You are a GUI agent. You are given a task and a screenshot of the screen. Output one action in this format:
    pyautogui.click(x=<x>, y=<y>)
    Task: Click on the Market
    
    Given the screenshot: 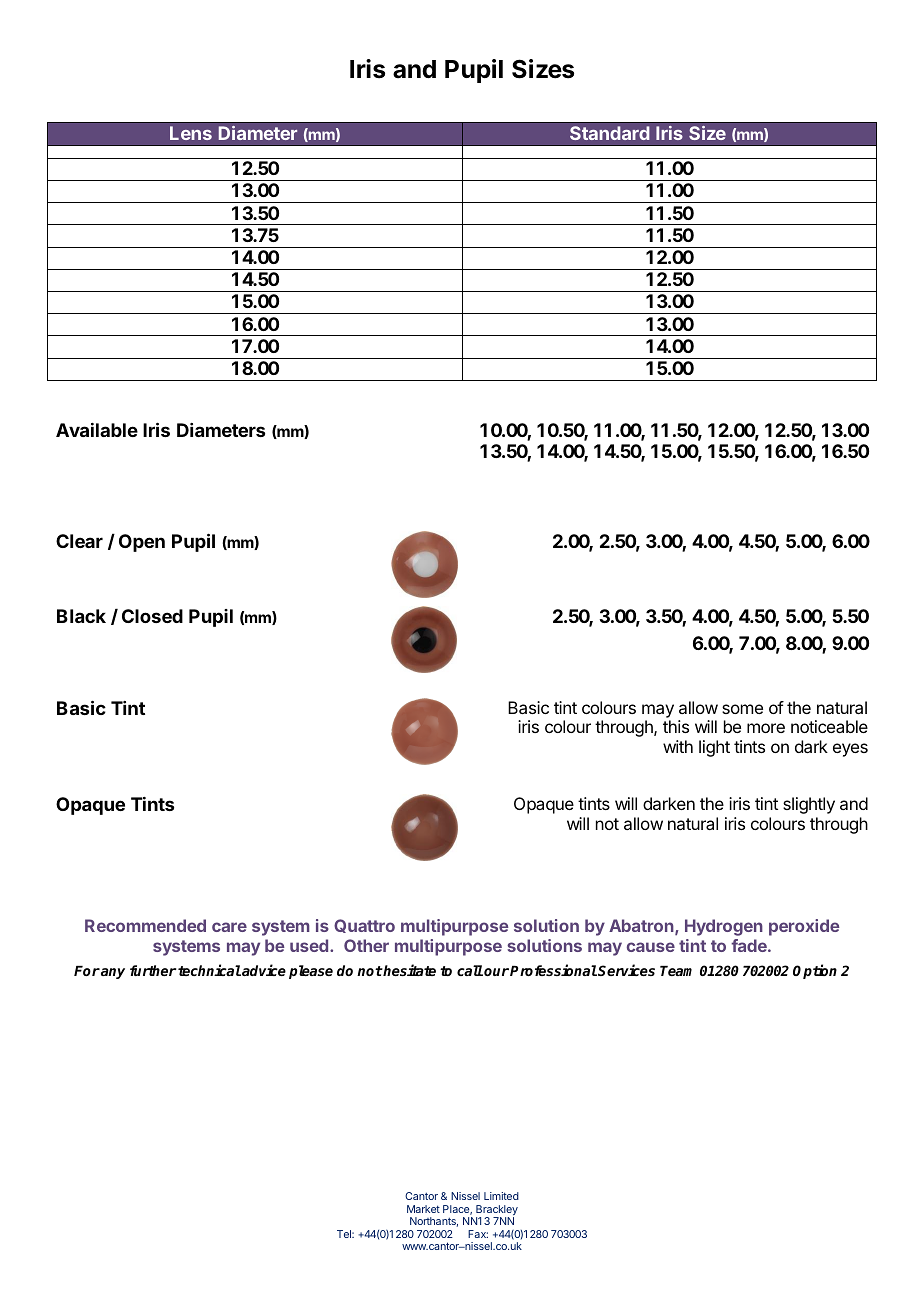 What is the action you would take?
    pyautogui.click(x=423, y=1209)
